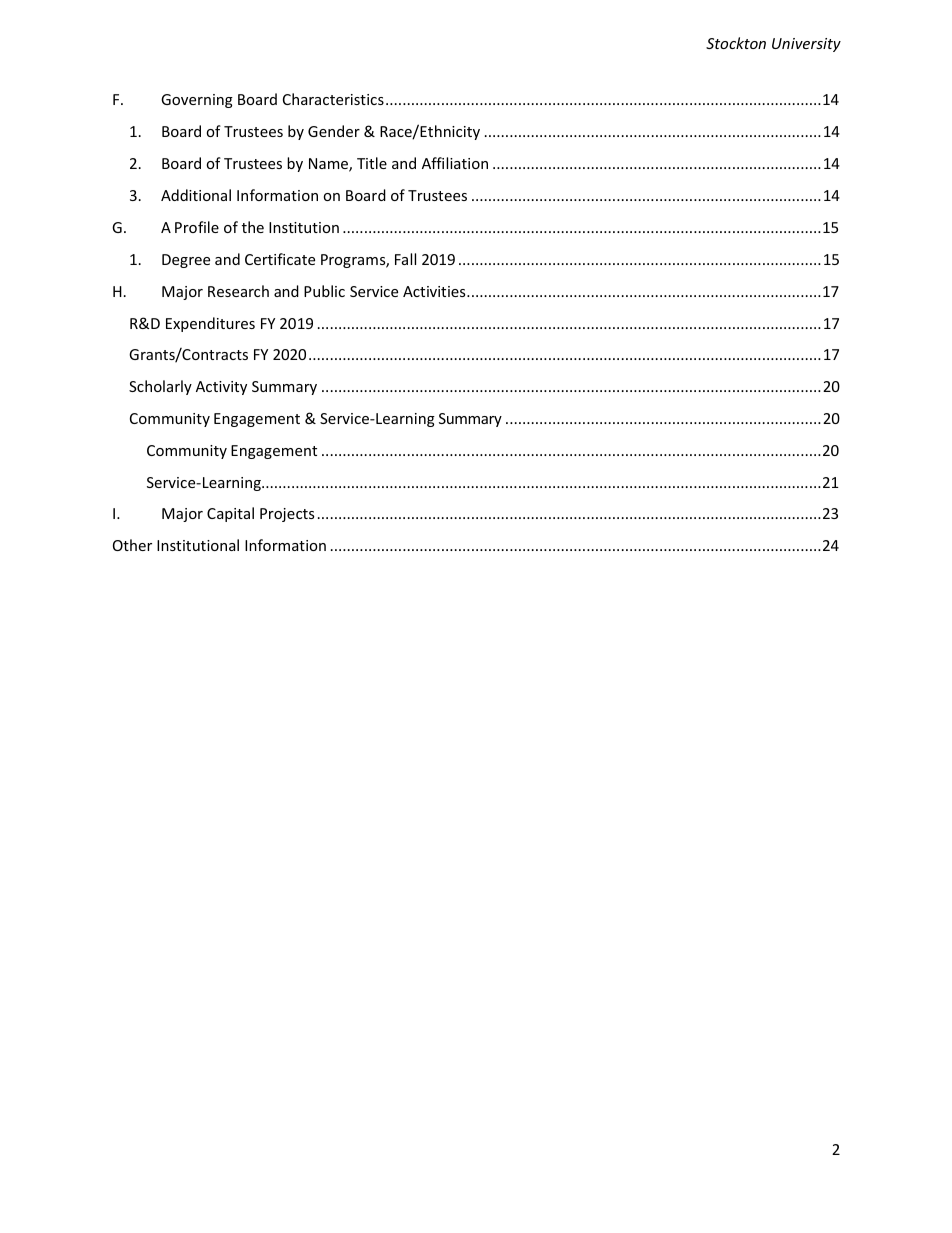 The height and width of the document is (1233, 952). What do you see at coordinates (736, 43) in the document?
I see `Stockton` at bounding box center [736, 43].
